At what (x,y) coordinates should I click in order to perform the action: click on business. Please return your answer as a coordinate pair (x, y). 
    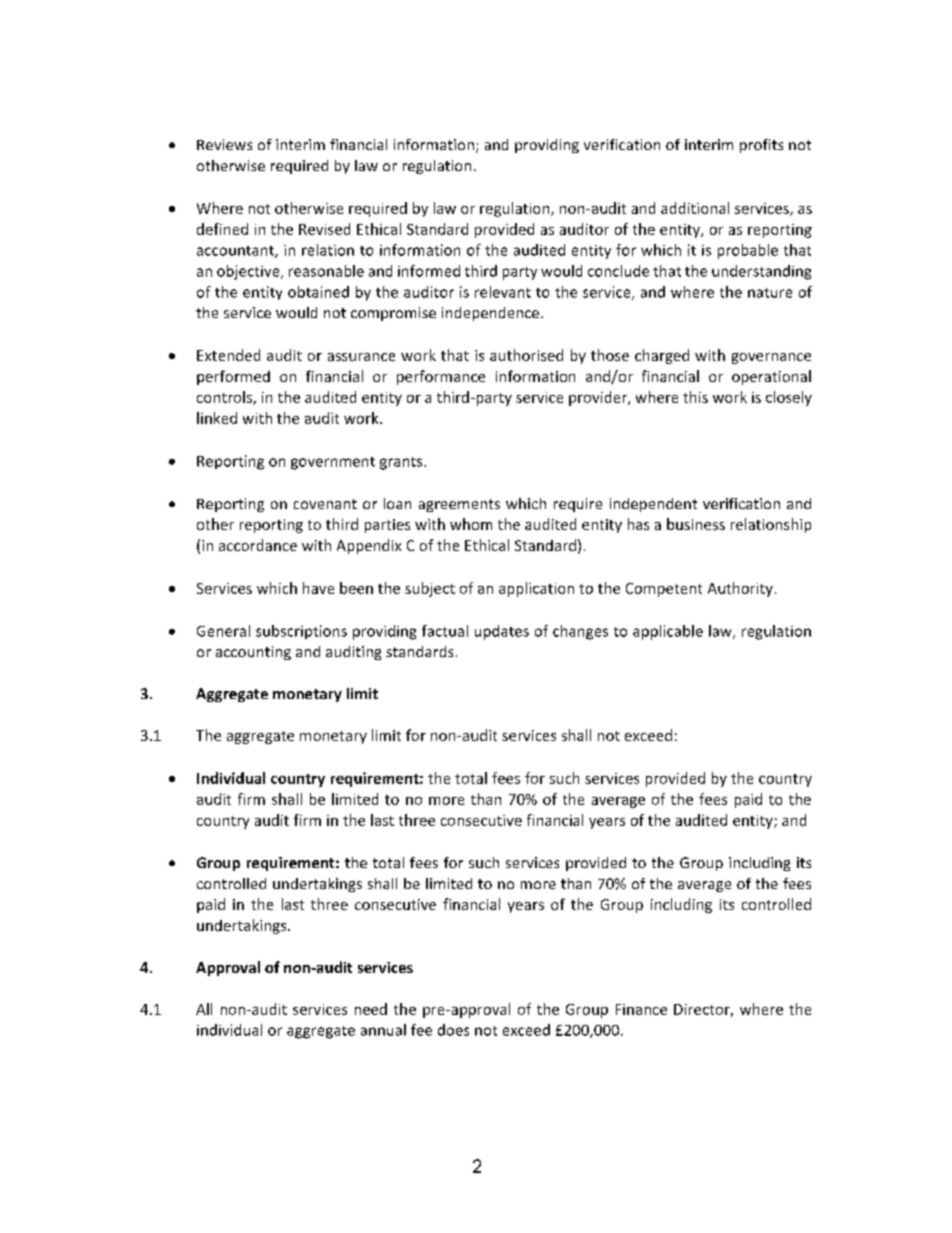
    Looking at the image, I should click on (696, 524).
